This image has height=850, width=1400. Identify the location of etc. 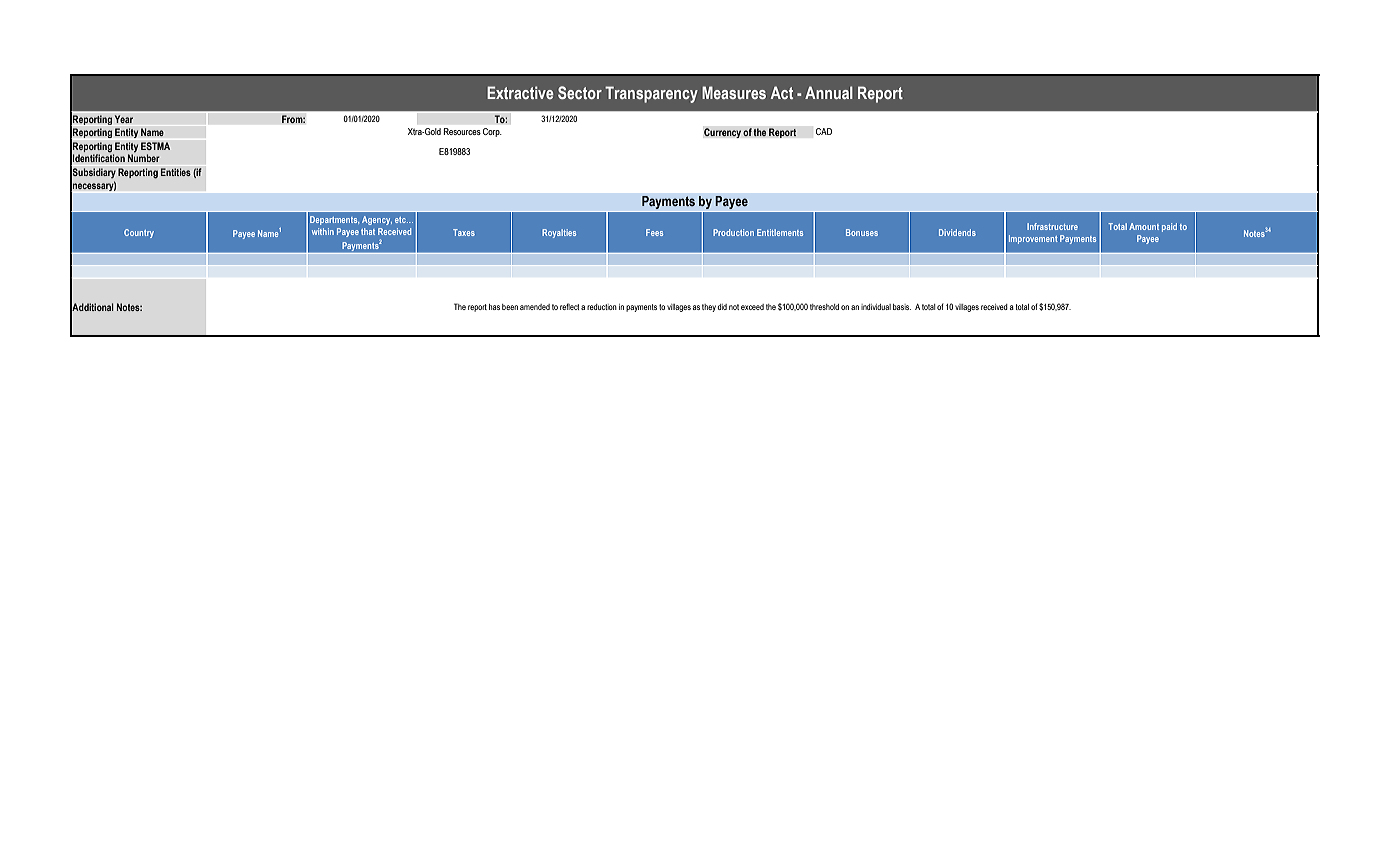
(401, 220).
